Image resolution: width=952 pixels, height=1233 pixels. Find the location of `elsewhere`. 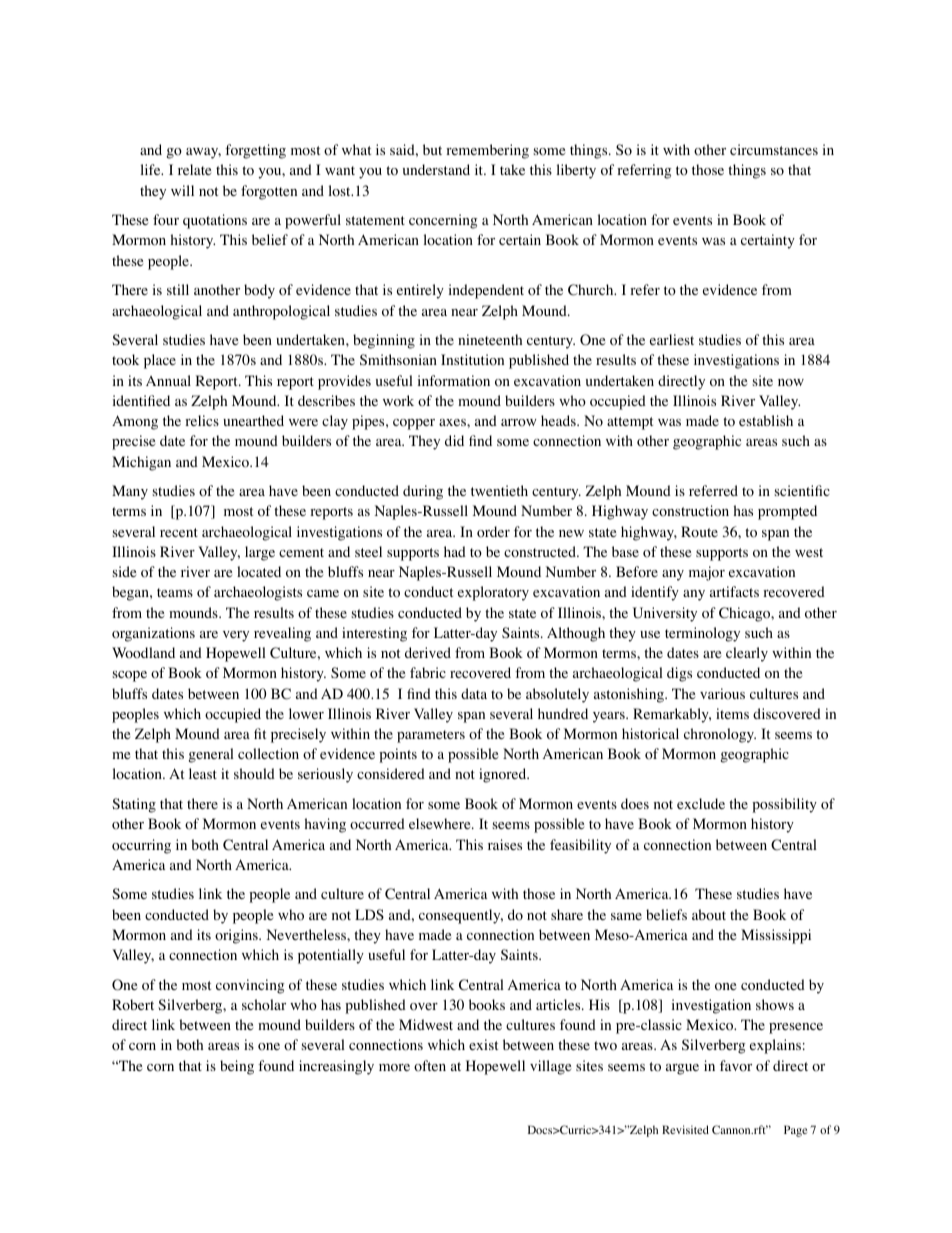

elsewhere is located at coordinates (441, 823).
